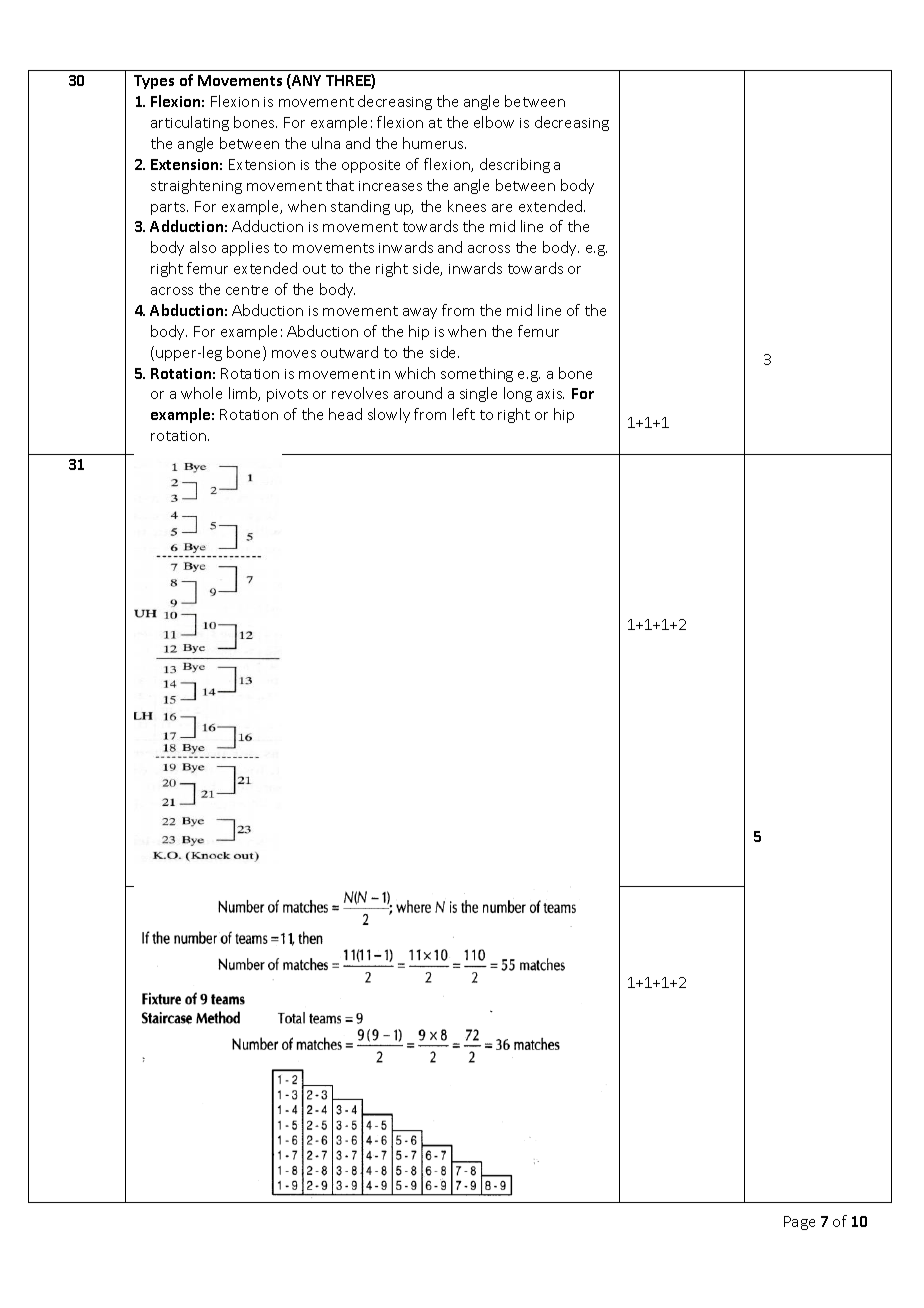 Image resolution: width=924 pixels, height=1308 pixels. Describe the element at coordinates (464, 414) in the document. I see `left` at that location.
